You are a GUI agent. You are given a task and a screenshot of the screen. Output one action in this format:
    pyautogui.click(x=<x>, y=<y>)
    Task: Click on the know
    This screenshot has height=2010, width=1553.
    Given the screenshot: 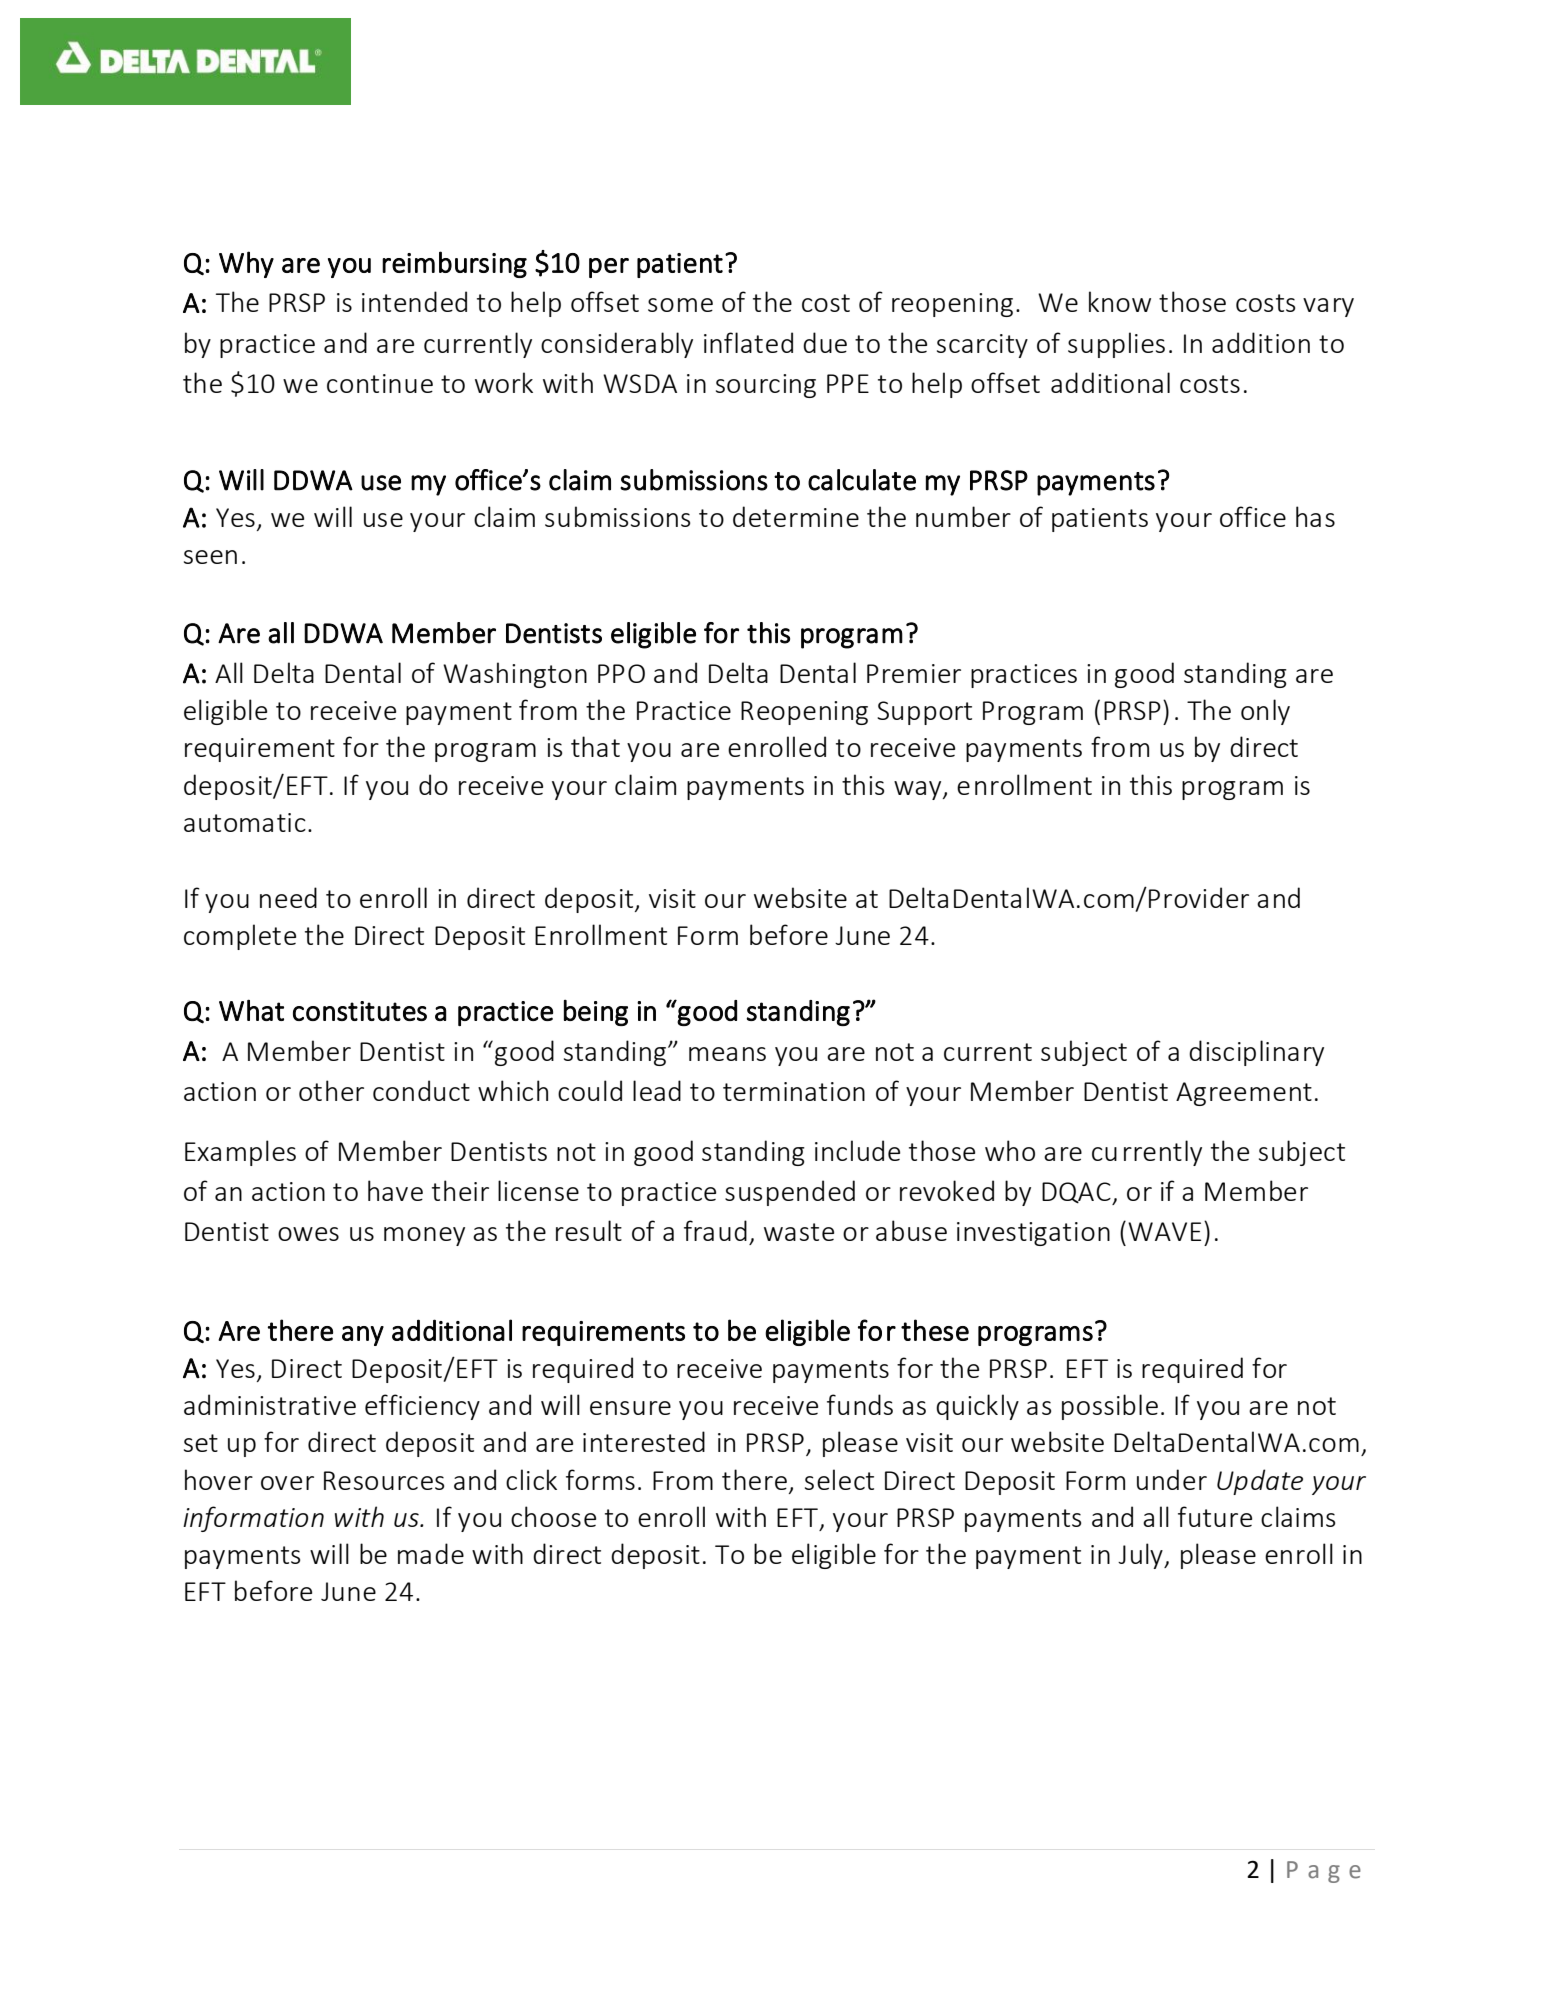 What is the action you would take?
    pyautogui.click(x=1120, y=301)
